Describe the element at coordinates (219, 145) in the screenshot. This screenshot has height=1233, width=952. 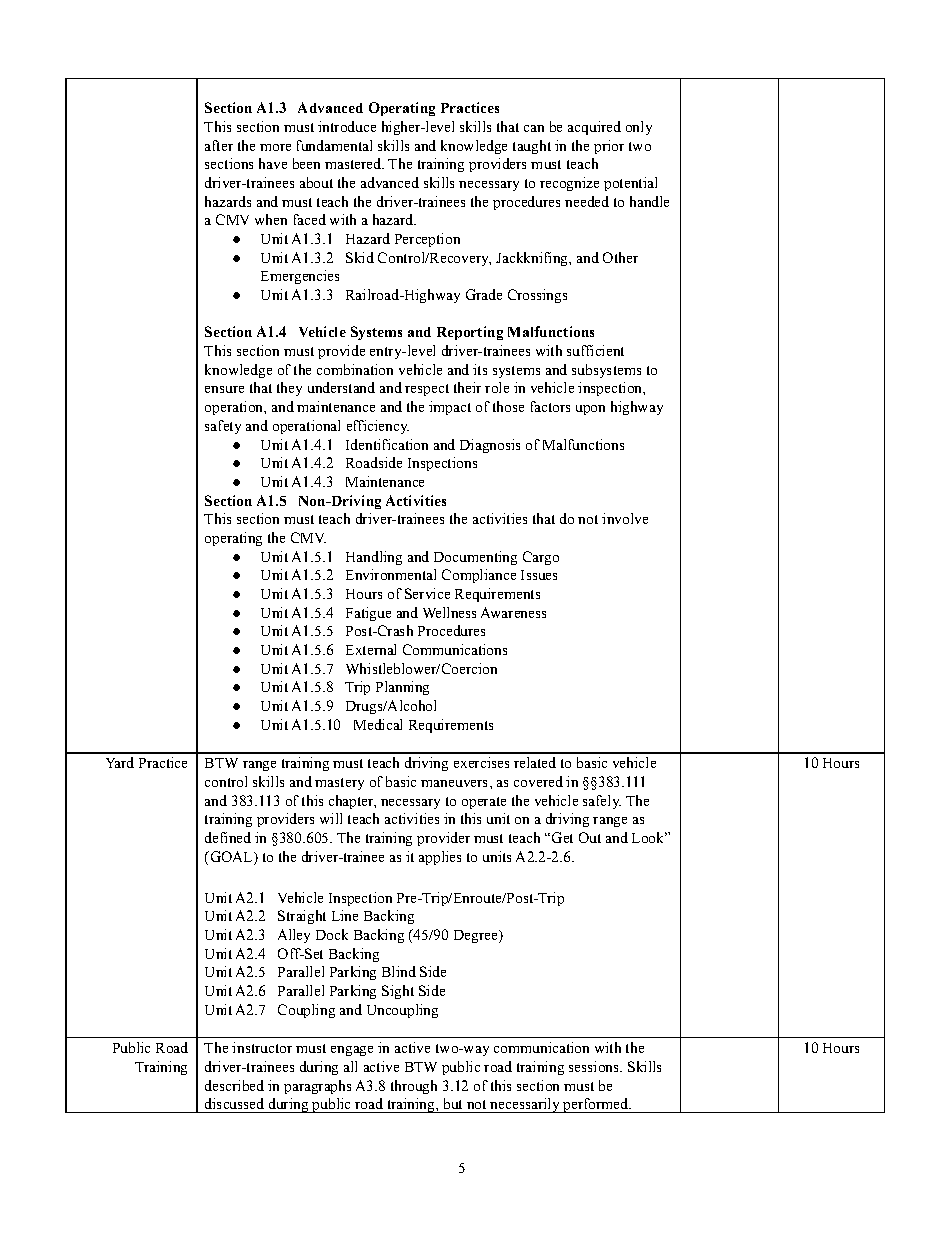
I see `after` at that location.
